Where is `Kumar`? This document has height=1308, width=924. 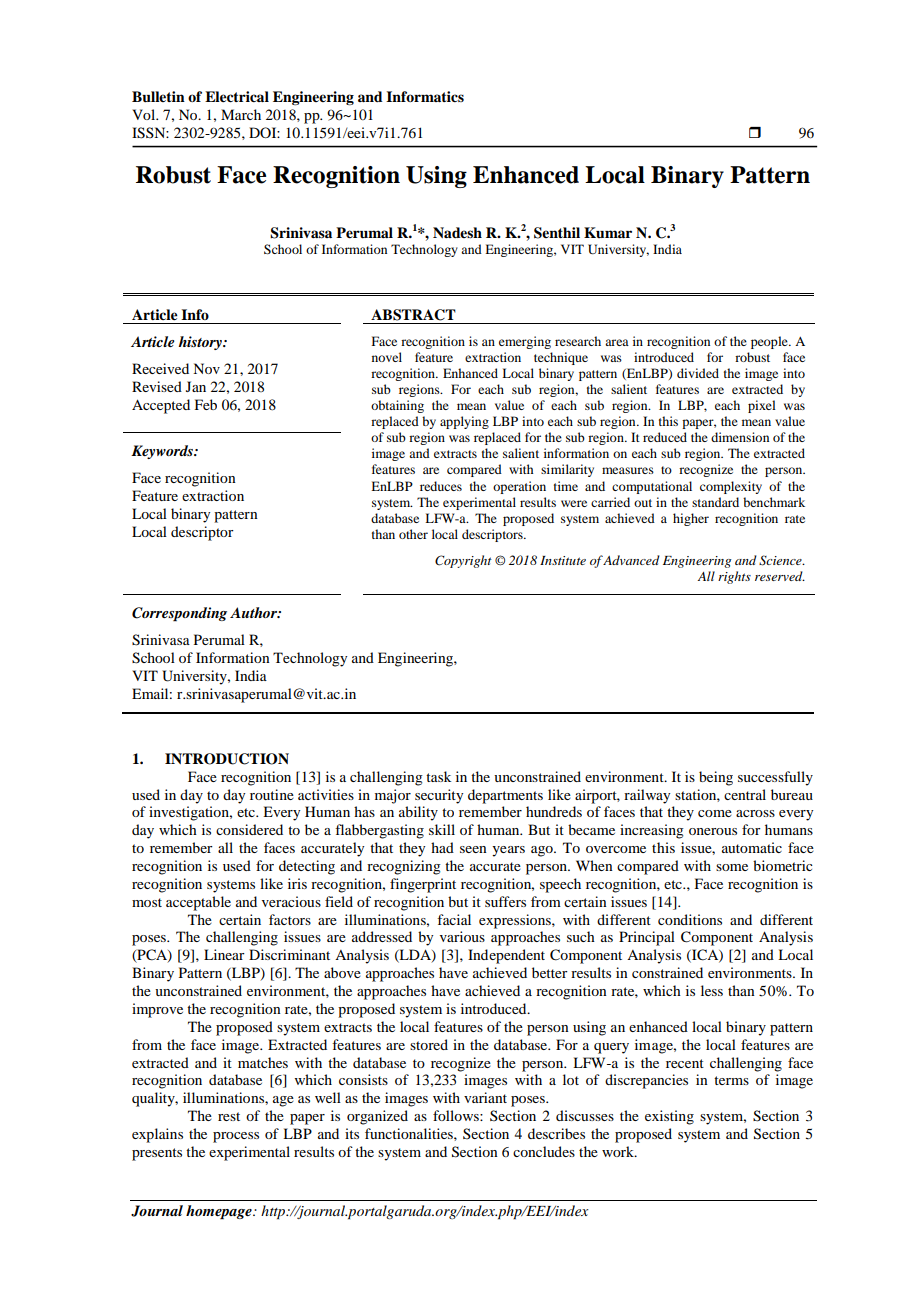
Kumar is located at coordinates (608, 232).
